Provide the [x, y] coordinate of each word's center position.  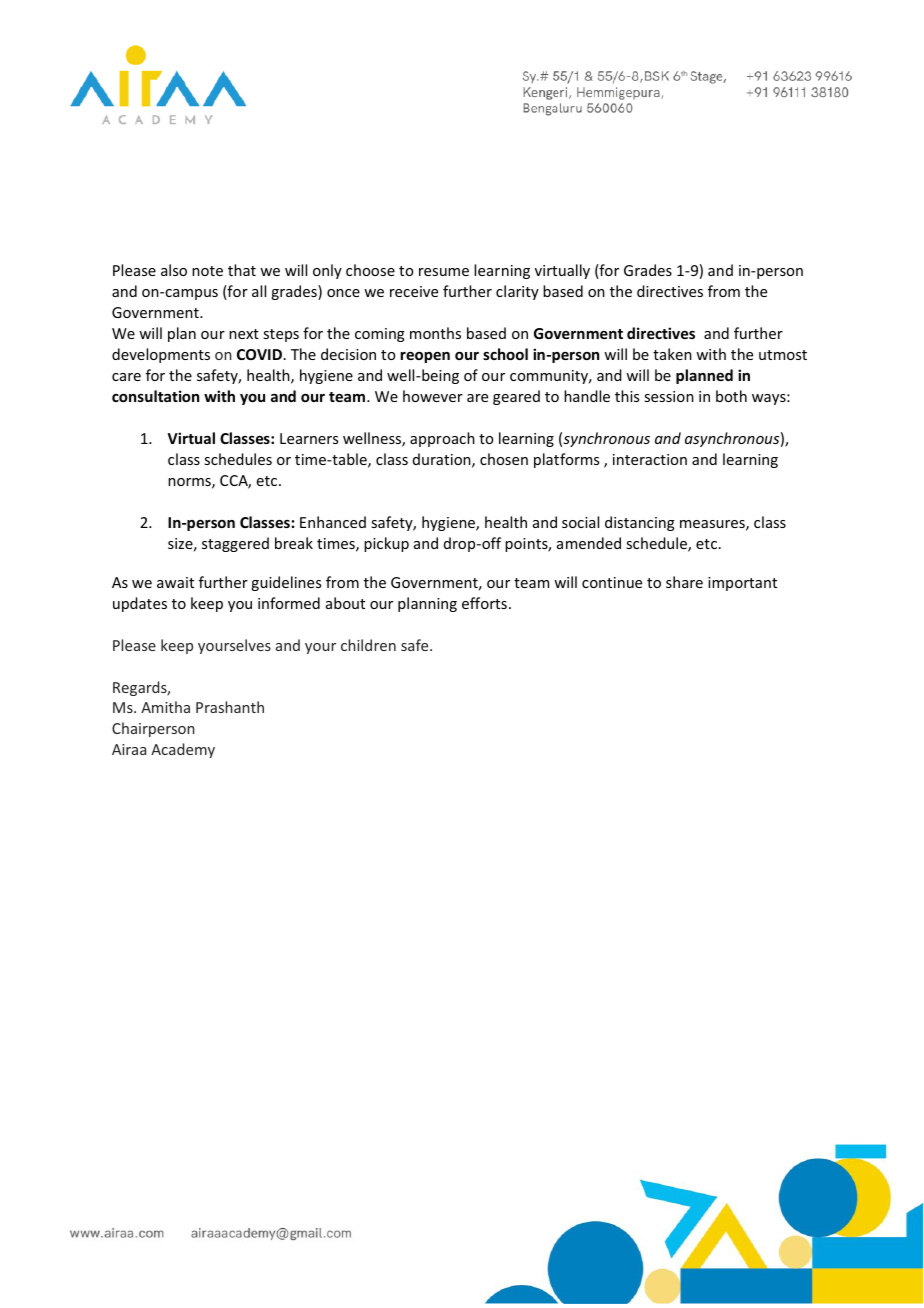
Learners [309, 438]
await [175, 582]
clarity [517, 292]
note [207, 271]
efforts [484, 603]
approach [442, 439]
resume [444, 272]
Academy [183, 750]
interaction [650, 459]
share [684, 582]
